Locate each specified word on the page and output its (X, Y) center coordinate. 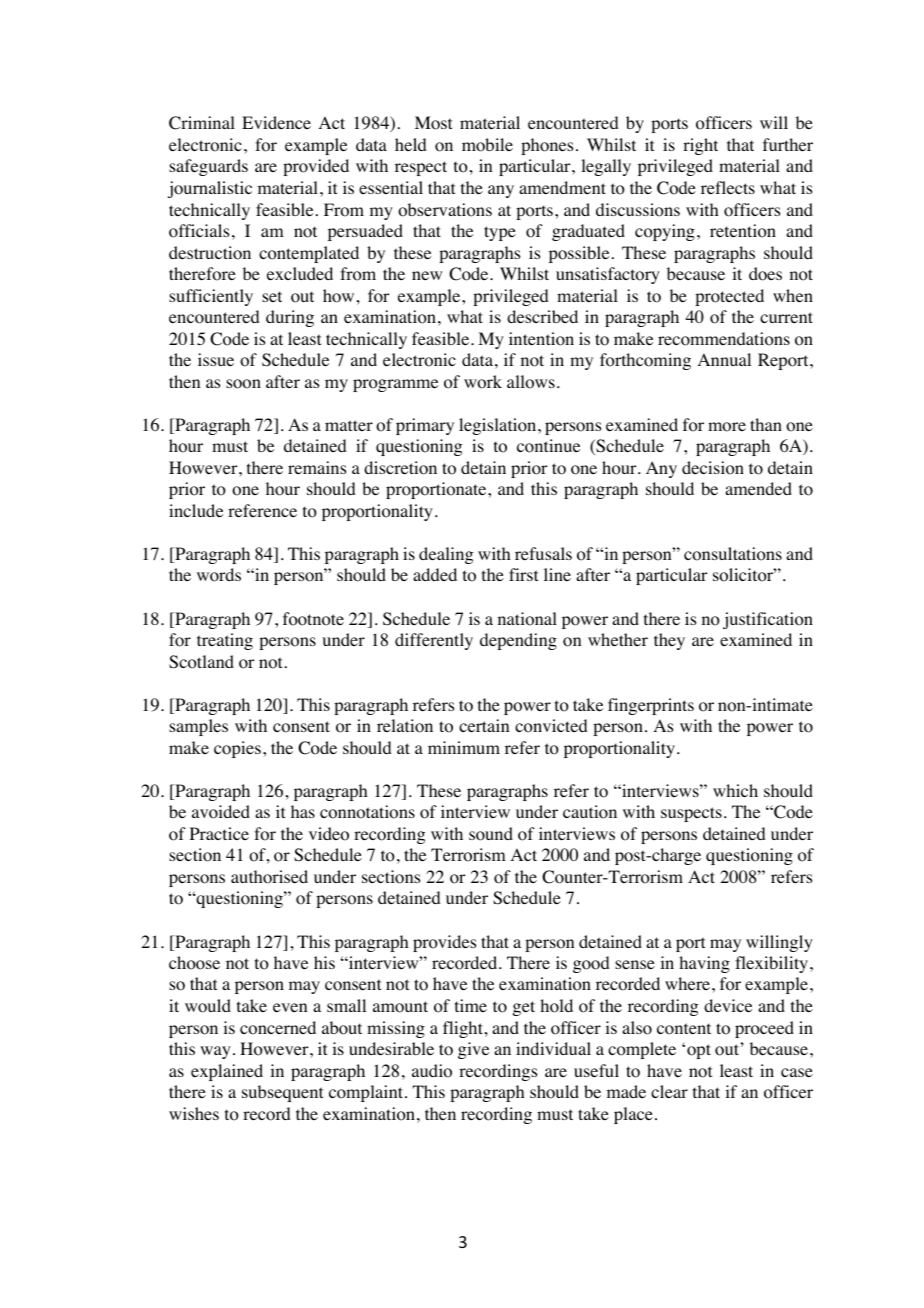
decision (713, 468)
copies (237, 749)
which (735, 790)
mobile (487, 145)
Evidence (276, 122)
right (700, 146)
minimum (464, 747)
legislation (499, 426)
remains (317, 467)
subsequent (282, 1093)
